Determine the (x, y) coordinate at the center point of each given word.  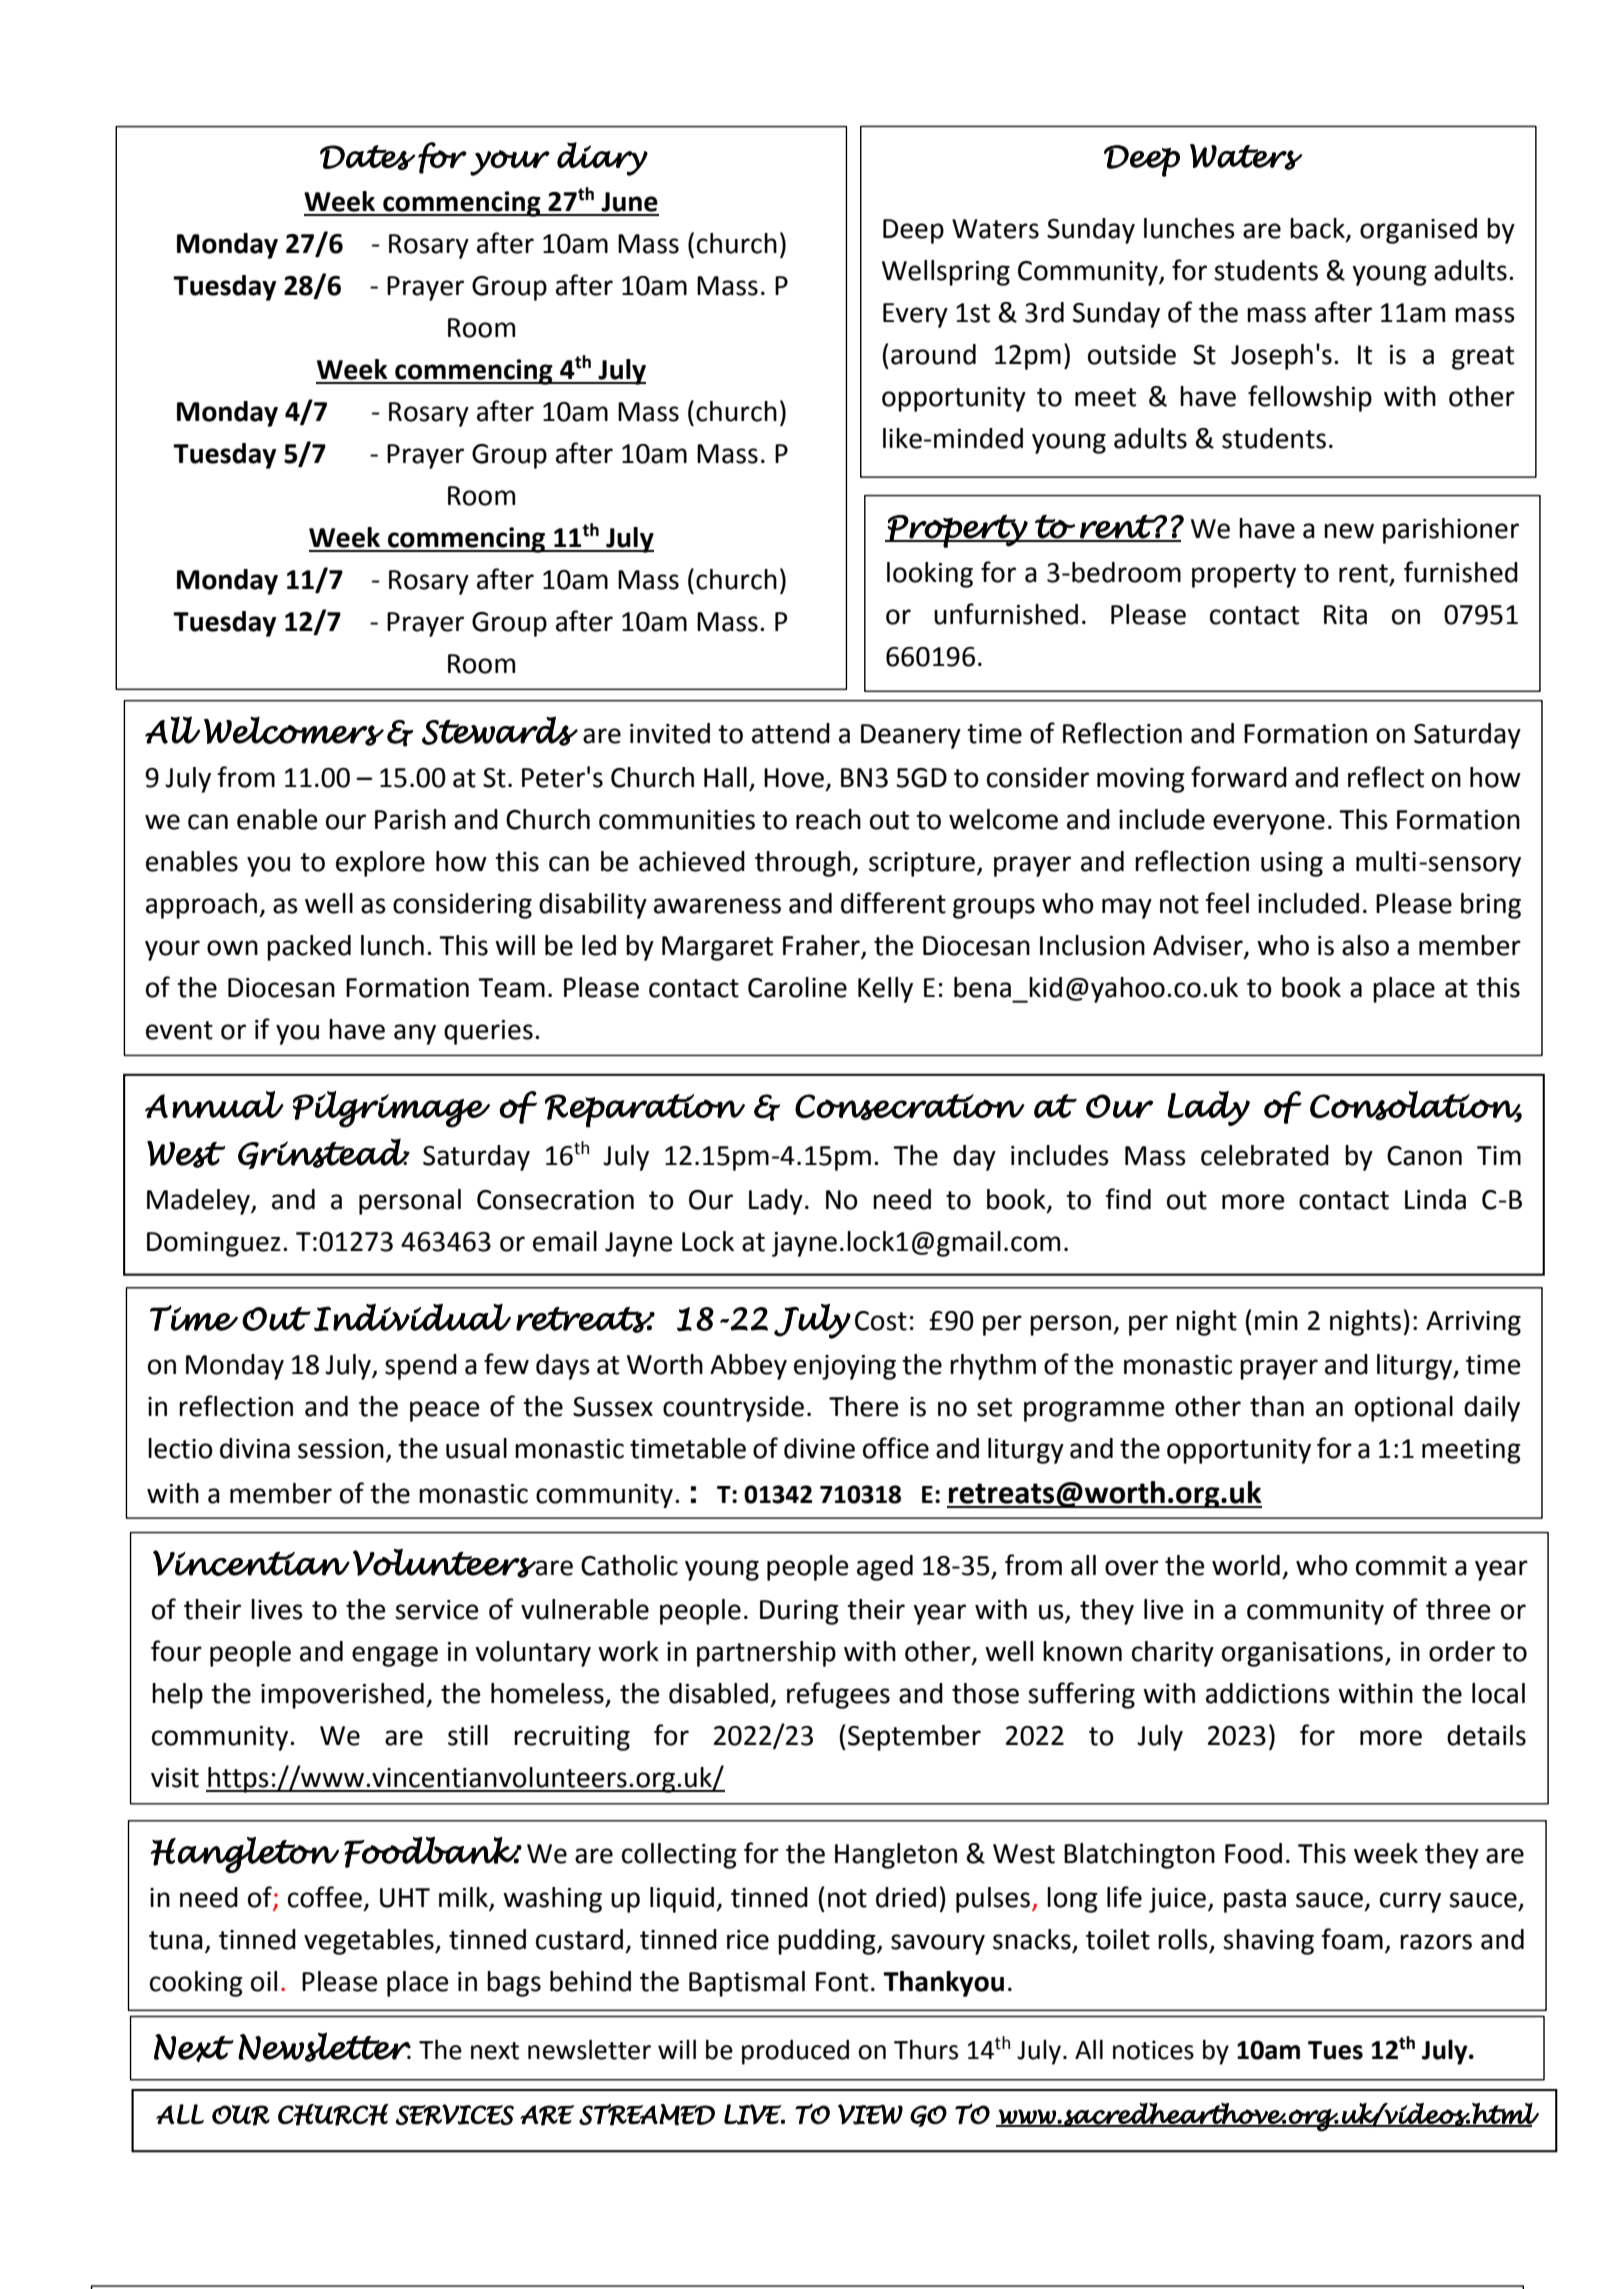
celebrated (1265, 1155)
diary (602, 159)
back (1318, 229)
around (933, 354)
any (415, 1034)
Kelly (885, 990)
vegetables (370, 1942)
